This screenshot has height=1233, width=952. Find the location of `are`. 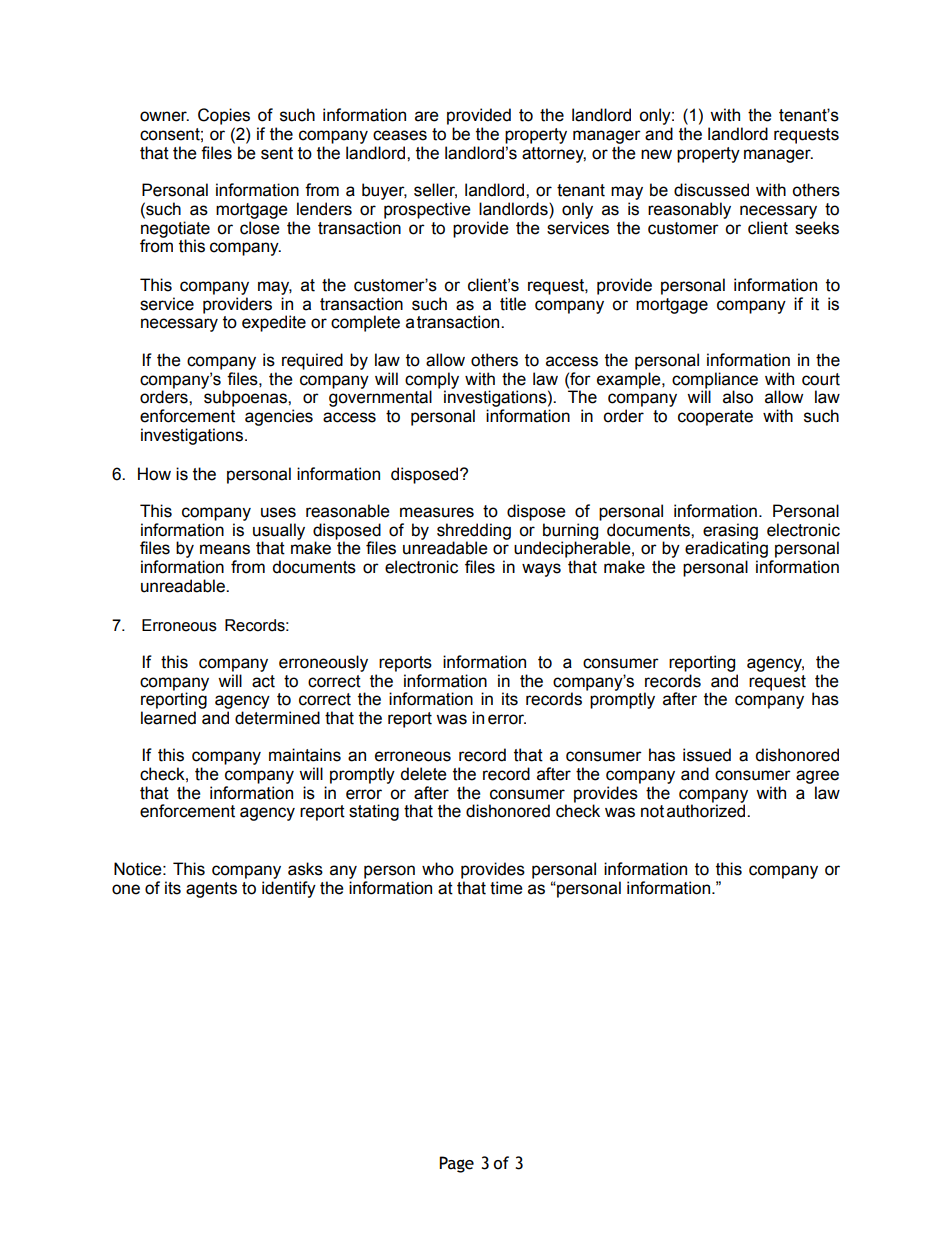

are is located at coordinates (427, 116).
